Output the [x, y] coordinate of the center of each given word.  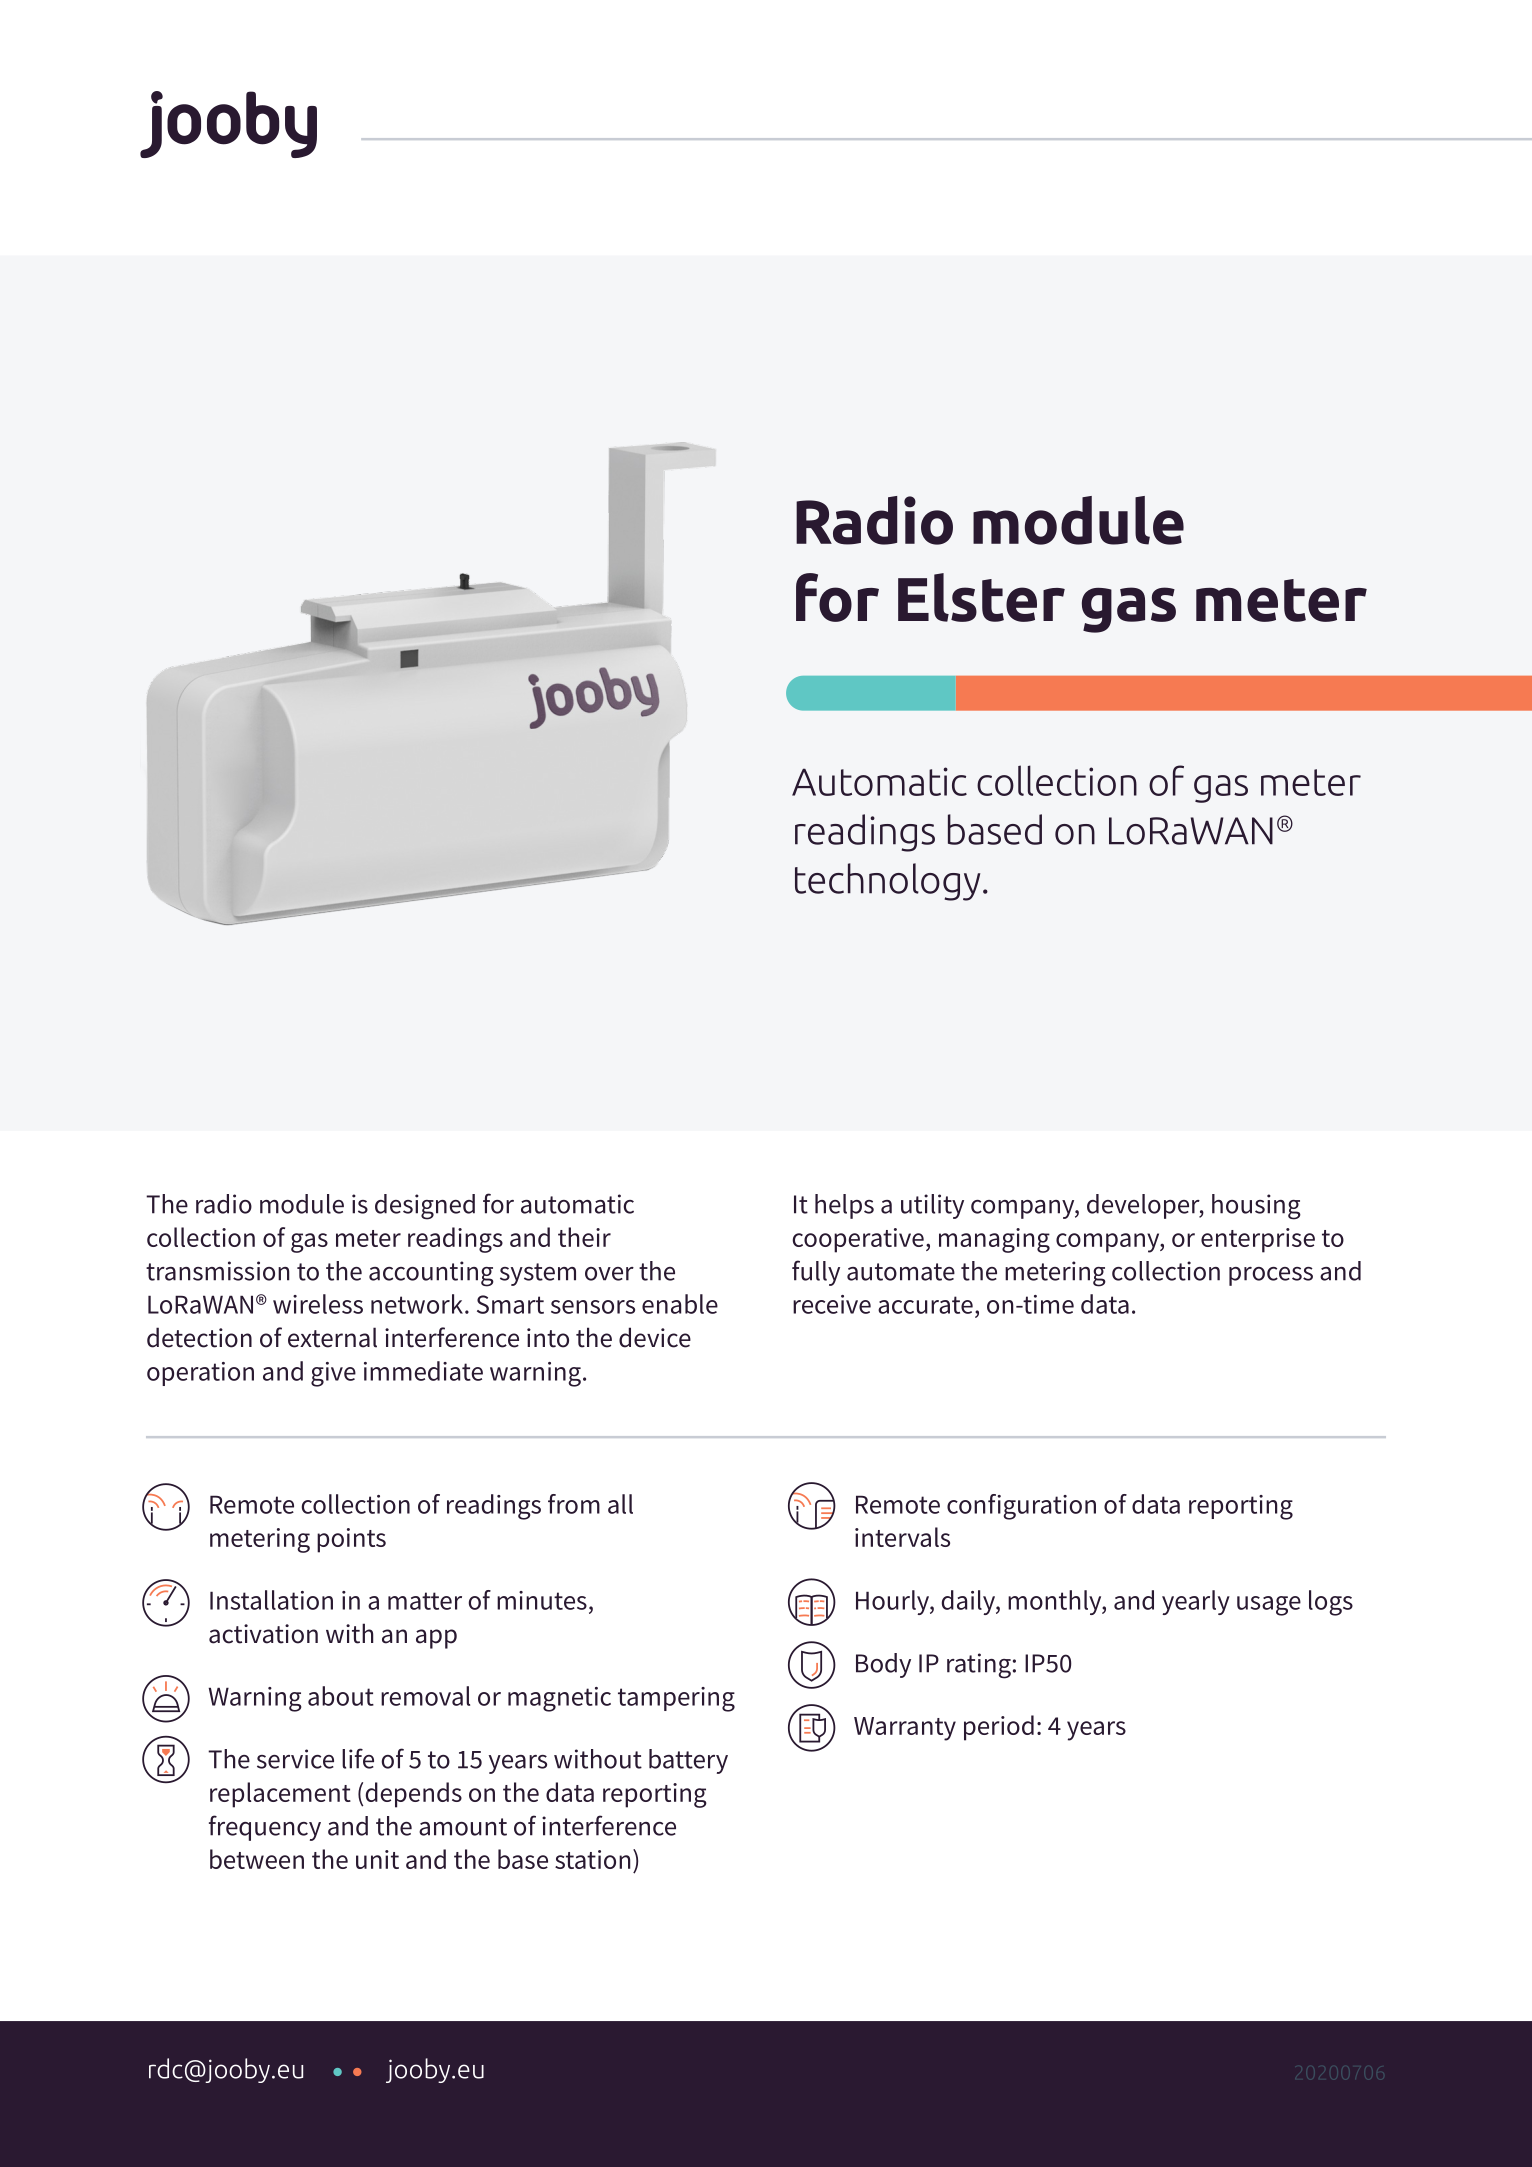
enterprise [1258, 1240]
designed [425, 1207]
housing [1256, 1207]
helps [844, 1206]
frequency [265, 1828]
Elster [981, 597]
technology [887, 882]
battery [688, 1761]
